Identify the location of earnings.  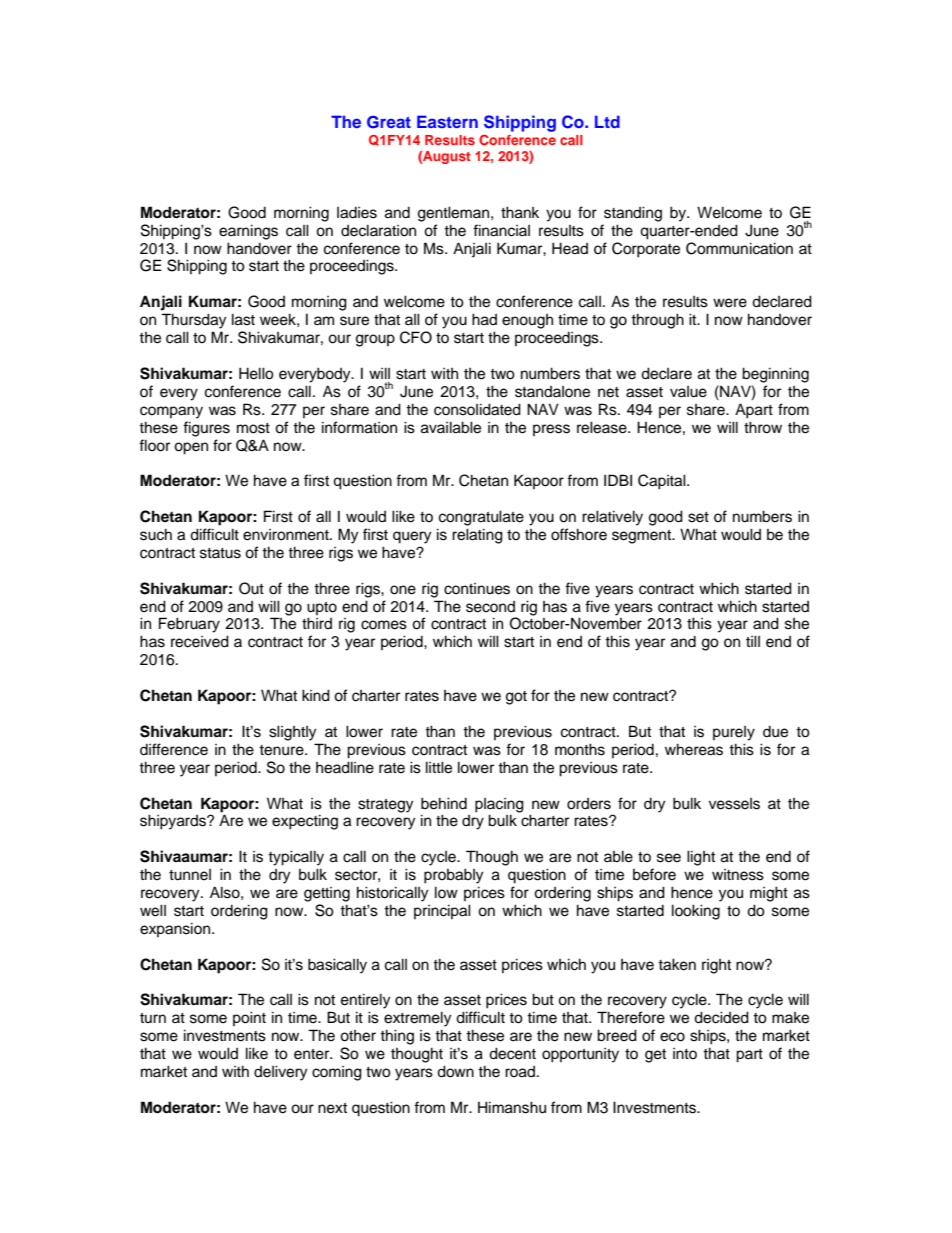
(248, 232).
